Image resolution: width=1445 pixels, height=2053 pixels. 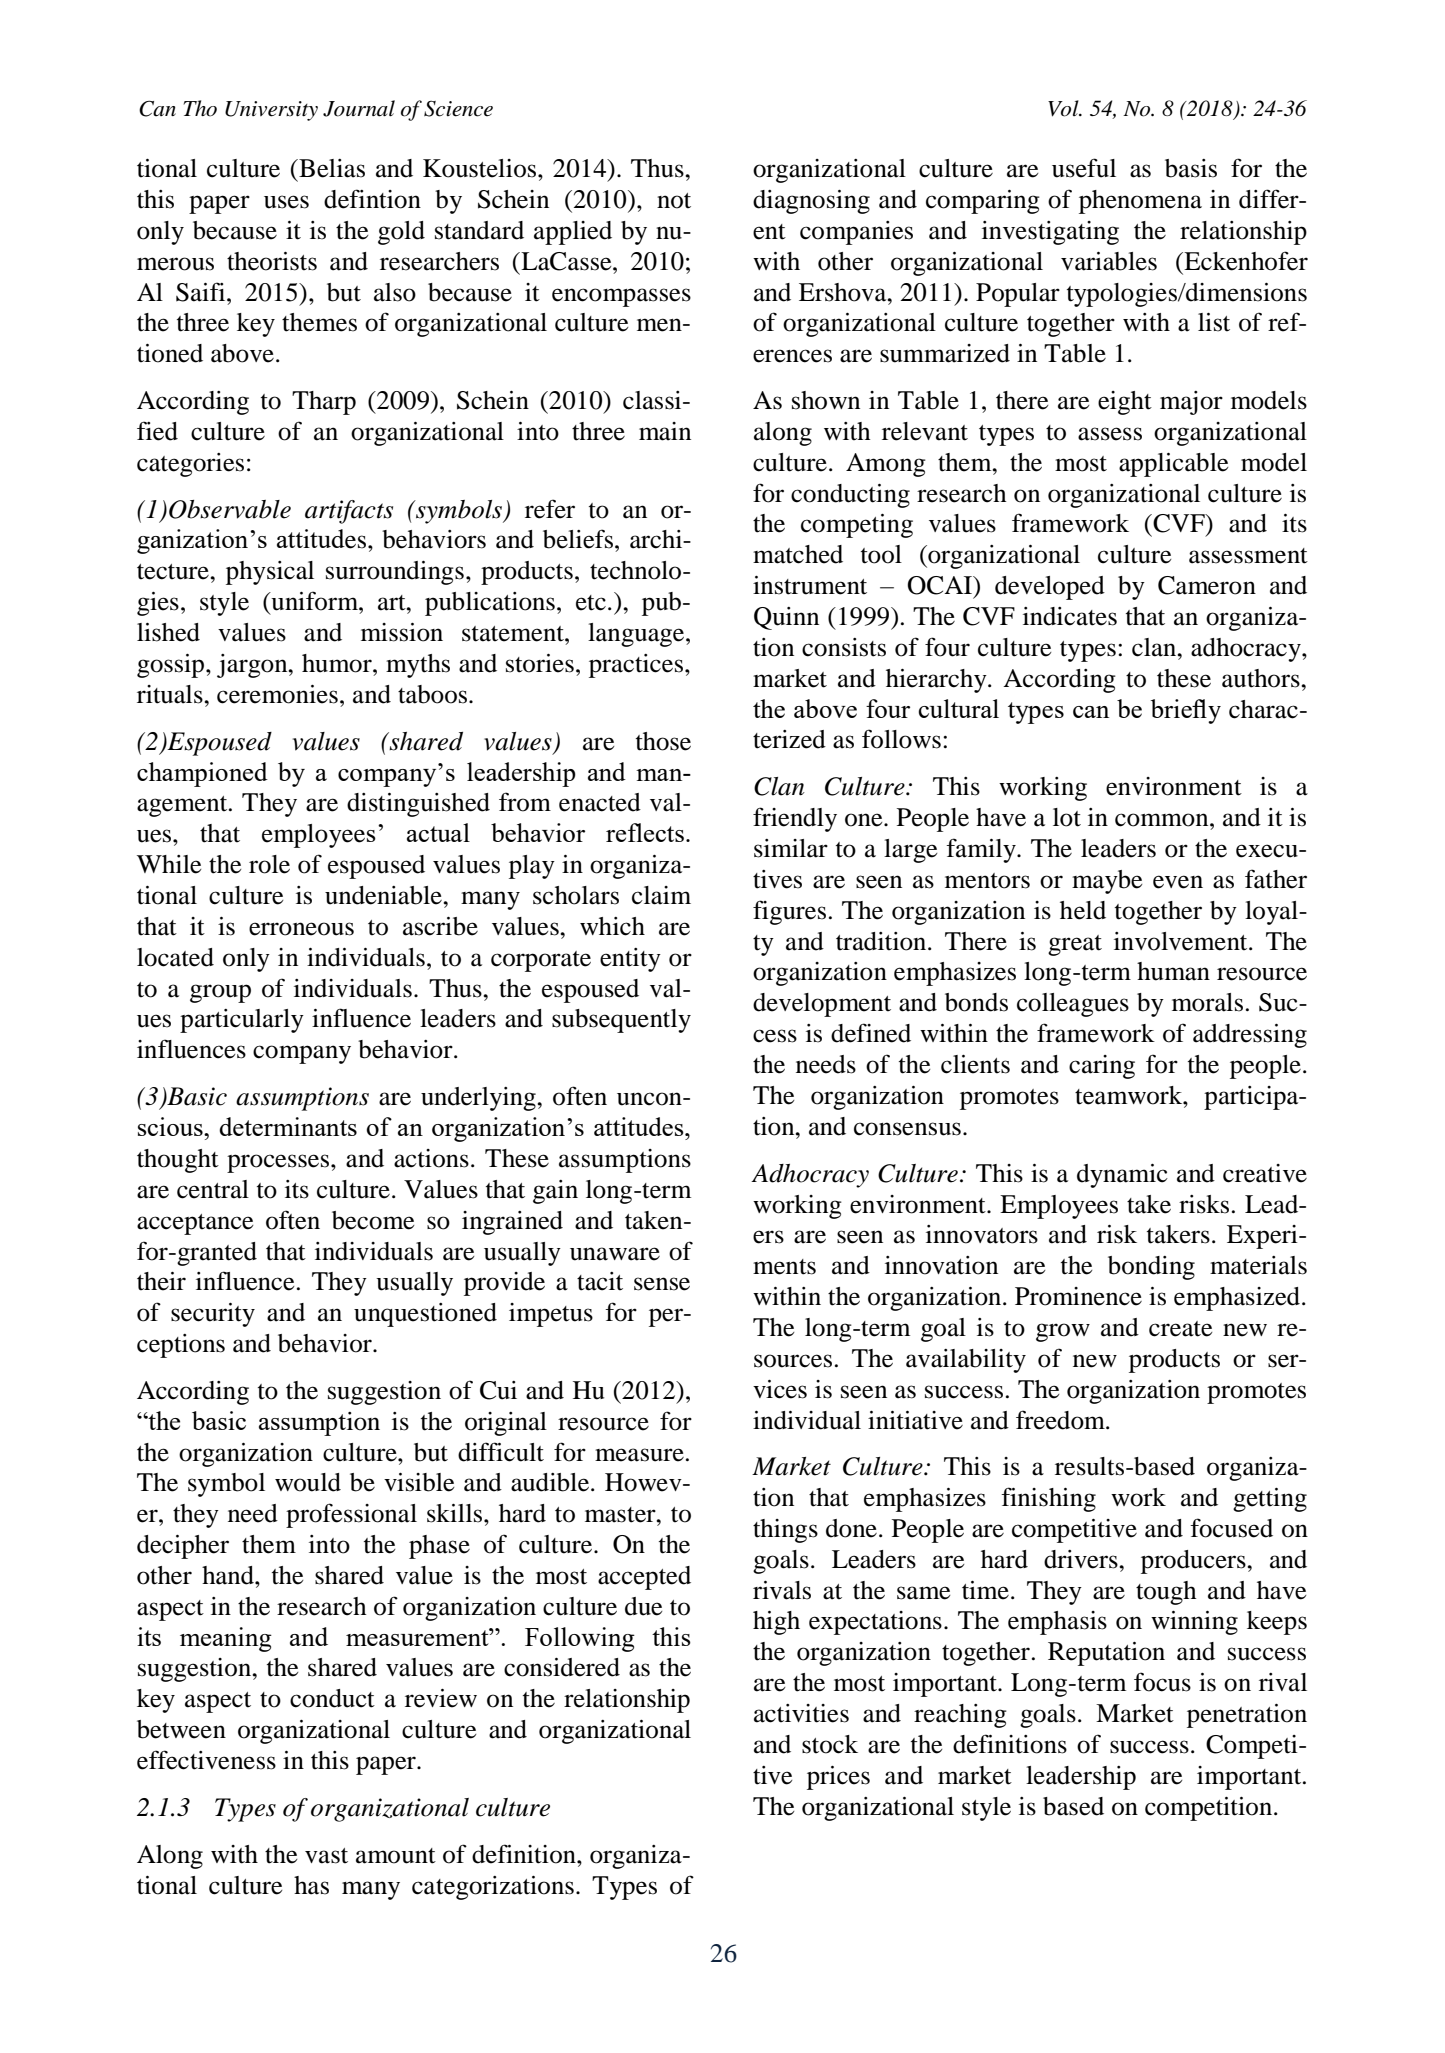 What do you see at coordinates (830, 1744) in the image?
I see `stock` at bounding box center [830, 1744].
